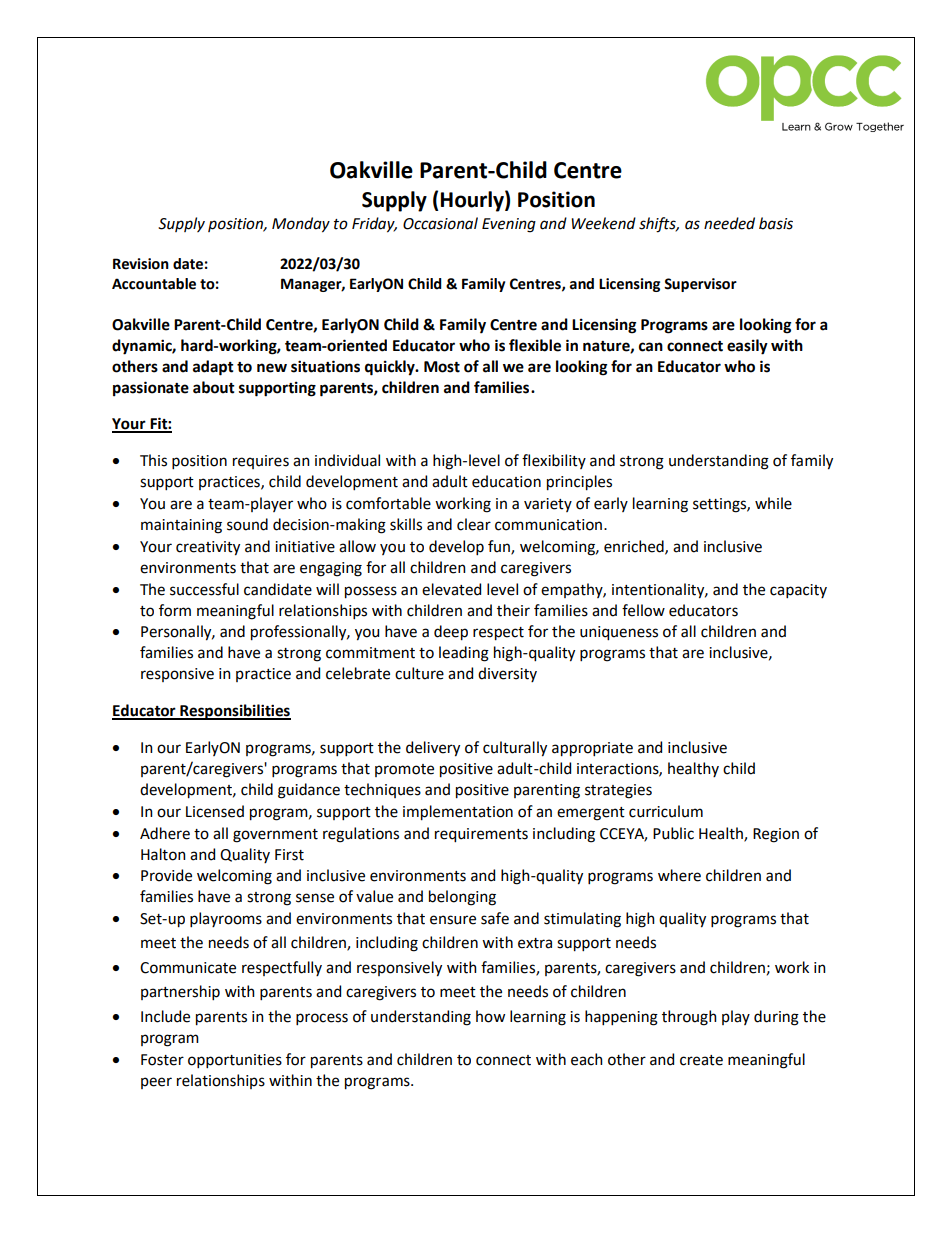 This document has width=952, height=1233. Describe the element at coordinates (458, 813) in the document. I see `implementation` at that location.
